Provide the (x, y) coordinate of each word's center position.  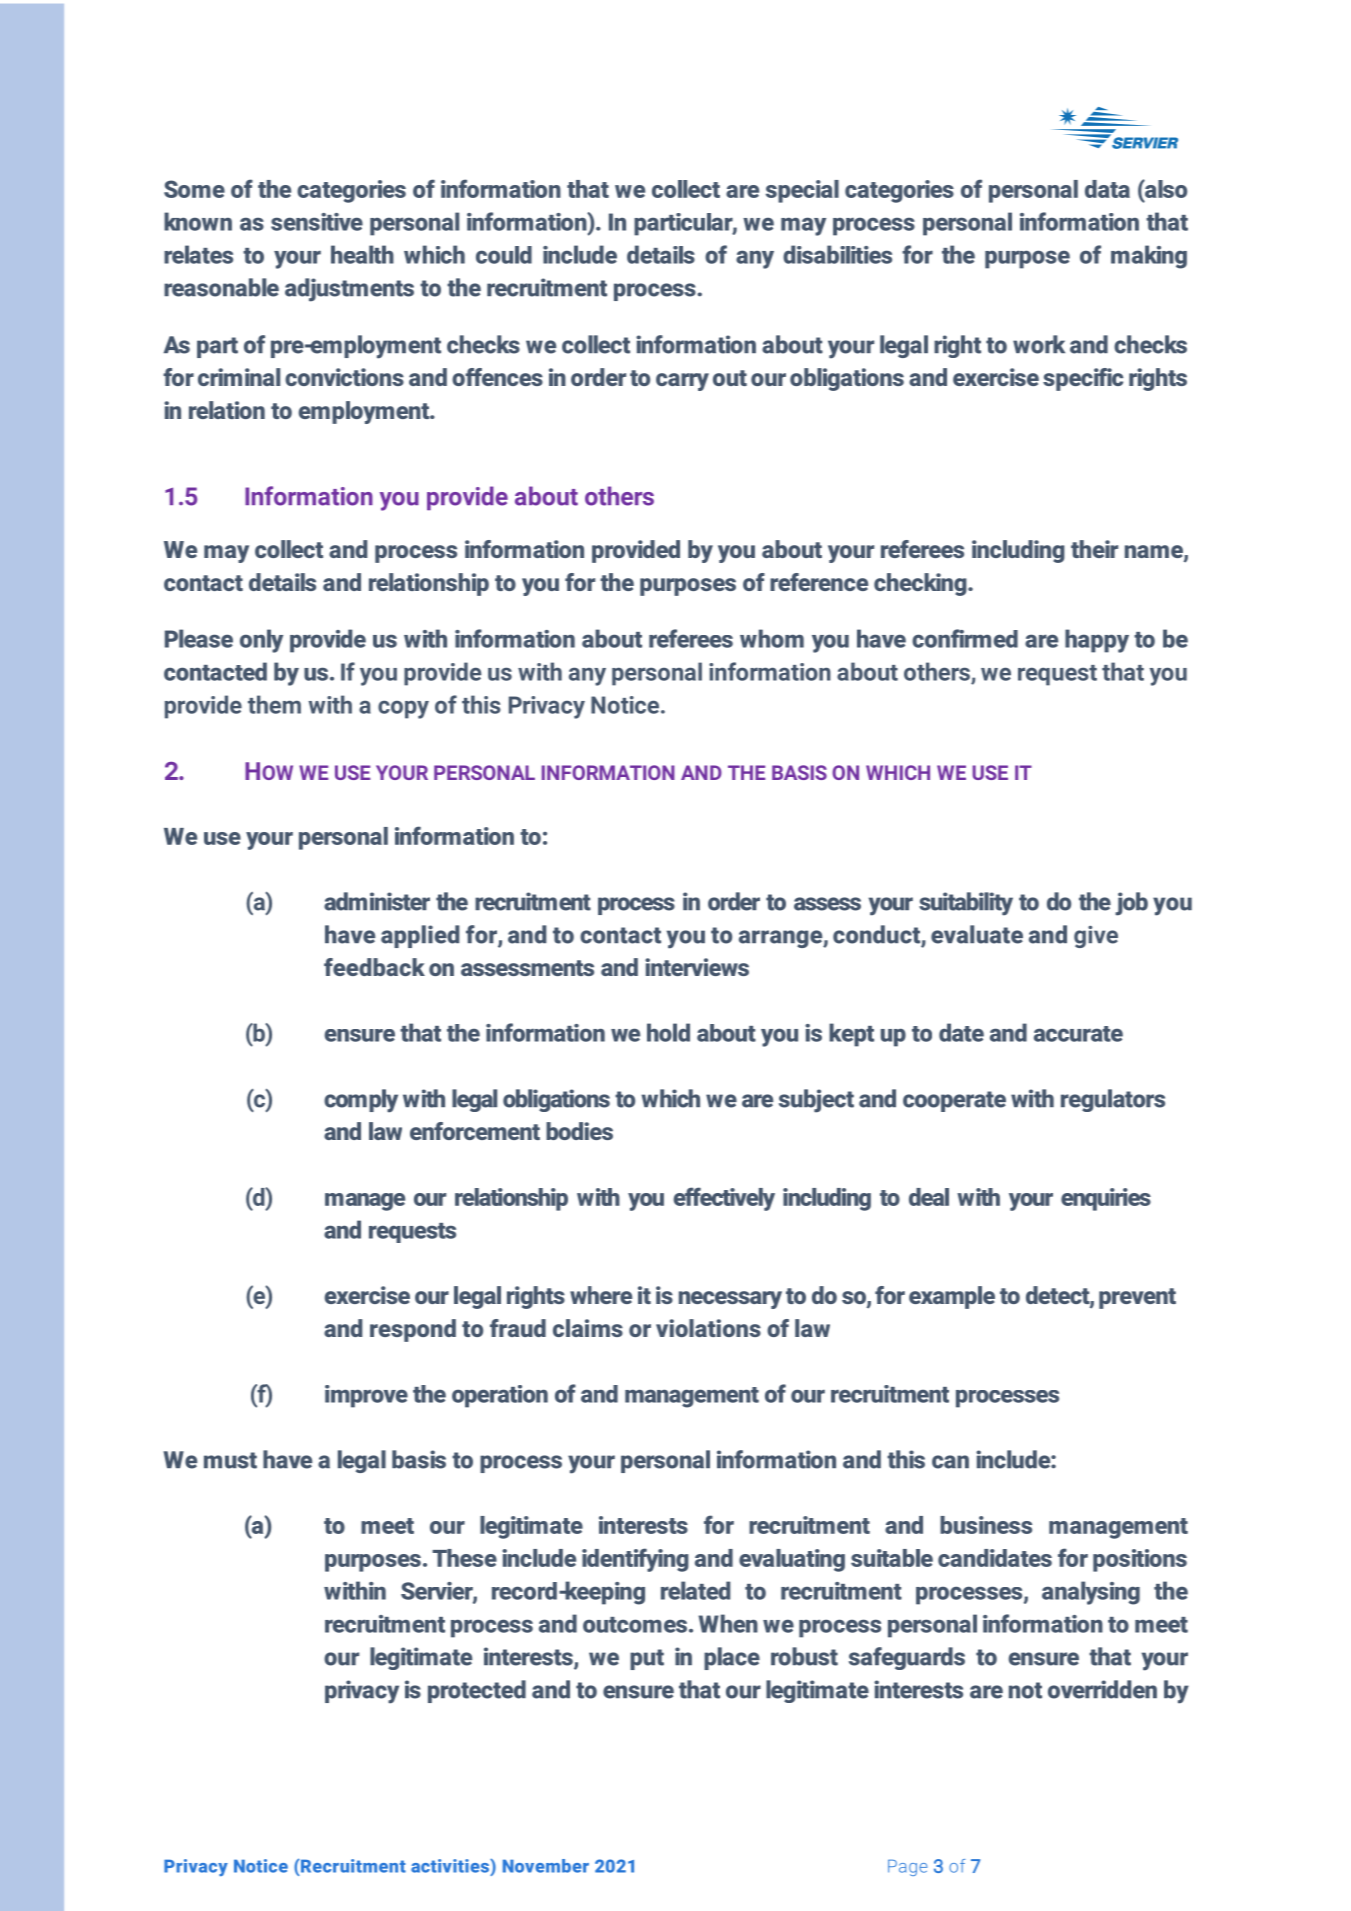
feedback (374, 967)
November (546, 1866)
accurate (1078, 1034)
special (802, 191)
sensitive (317, 222)
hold (668, 1032)
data (1107, 189)
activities (451, 1866)
